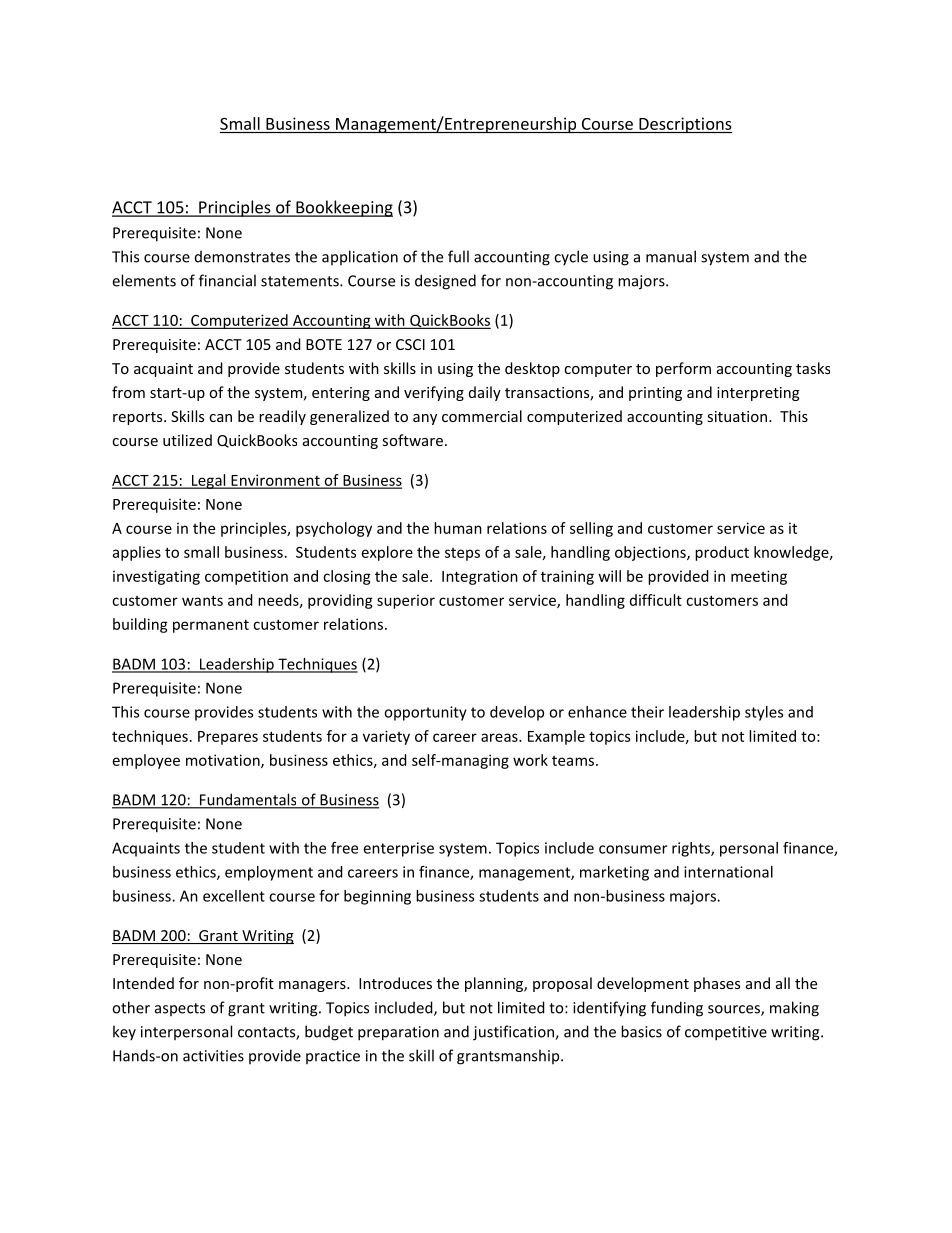 The height and width of the screenshot is (1233, 952). What do you see at coordinates (425, 713) in the screenshot?
I see `opportunity` at bounding box center [425, 713].
